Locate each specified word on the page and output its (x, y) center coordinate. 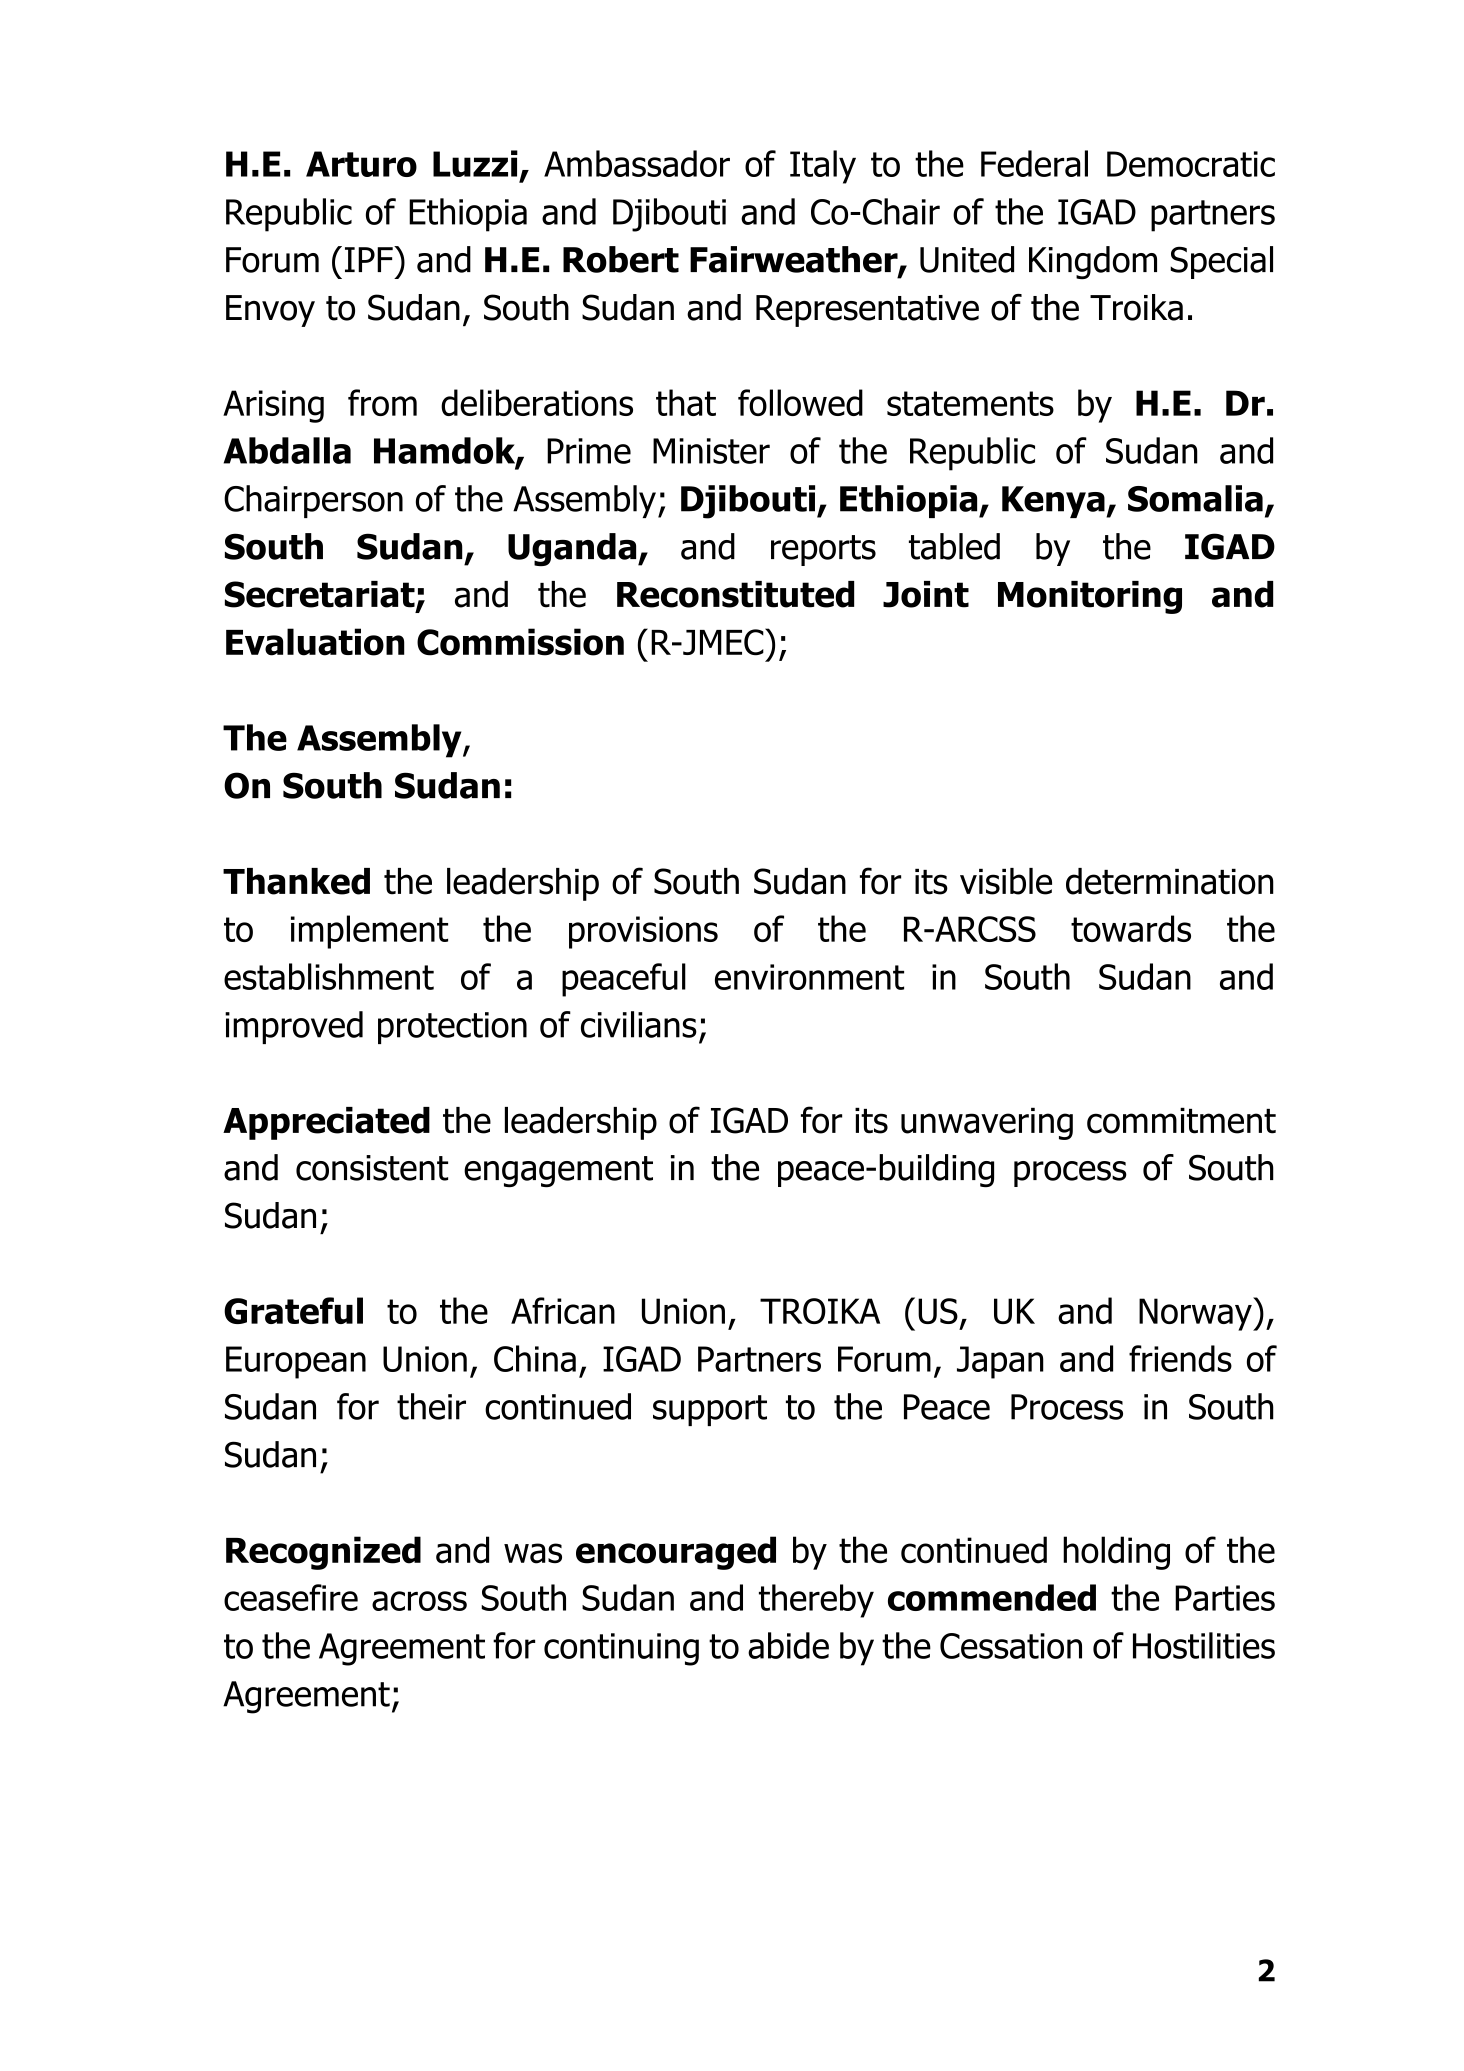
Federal (1034, 163)
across (419, 1601)
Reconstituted (735, 594)
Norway (1196, 1314)
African (563, 1310)
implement (369, 932)
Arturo (361, 164)
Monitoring (1090, 597)
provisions (643, 932)
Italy (823, 167)
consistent (372, 1168)
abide (788, 1645)
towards (1131, 928)
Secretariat (321, 595)
